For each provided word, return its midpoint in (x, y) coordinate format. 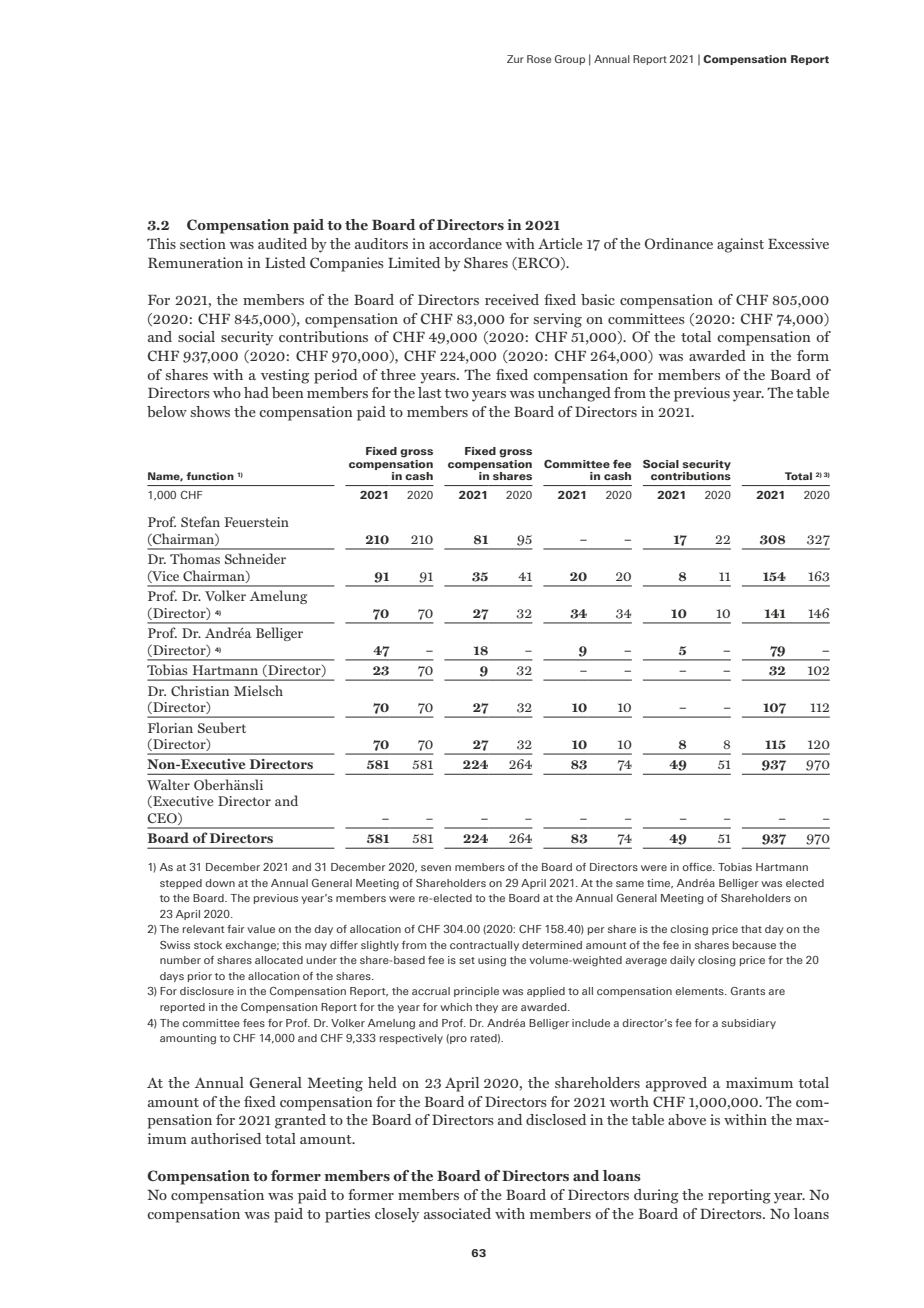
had (256, 392)
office (698, 867)
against (740, 245)
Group (570, 60)
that (751, 929)
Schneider (255, 558)
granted (300, 1121)
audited (282, 243)
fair (236, 929)
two (456, 393)
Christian (200, 690)
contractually (484, 946)
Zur (515, 59)
